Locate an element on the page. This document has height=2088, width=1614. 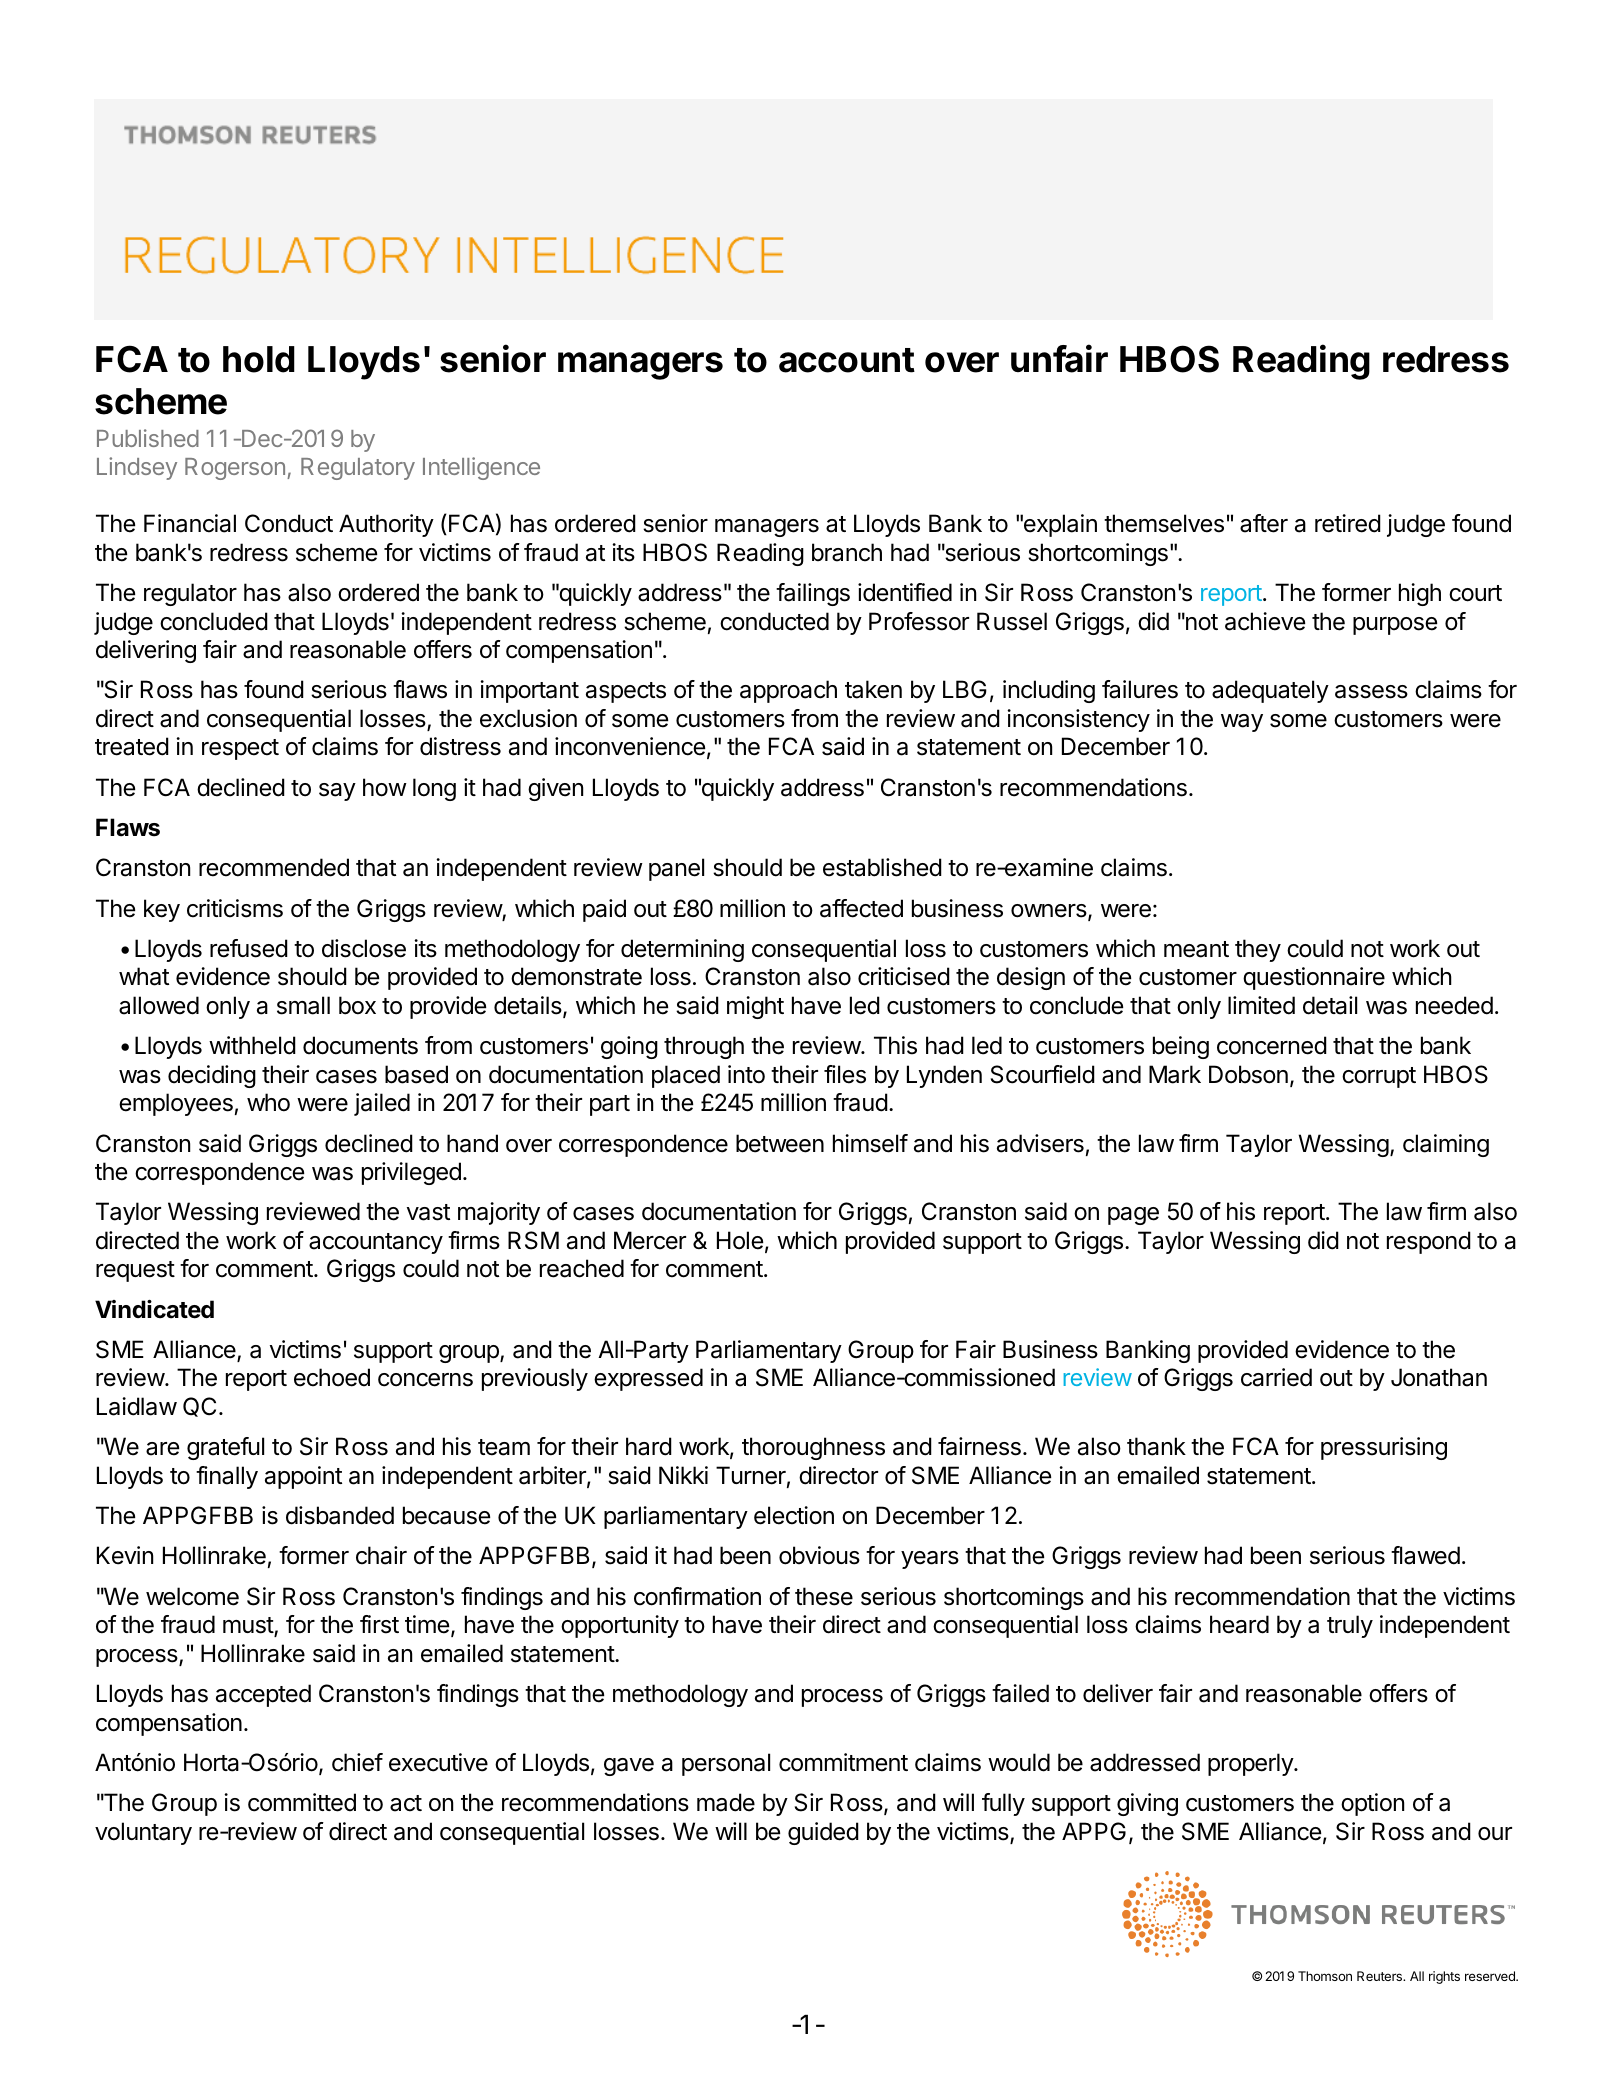
obvious is located at coordinates (819, 1555).
